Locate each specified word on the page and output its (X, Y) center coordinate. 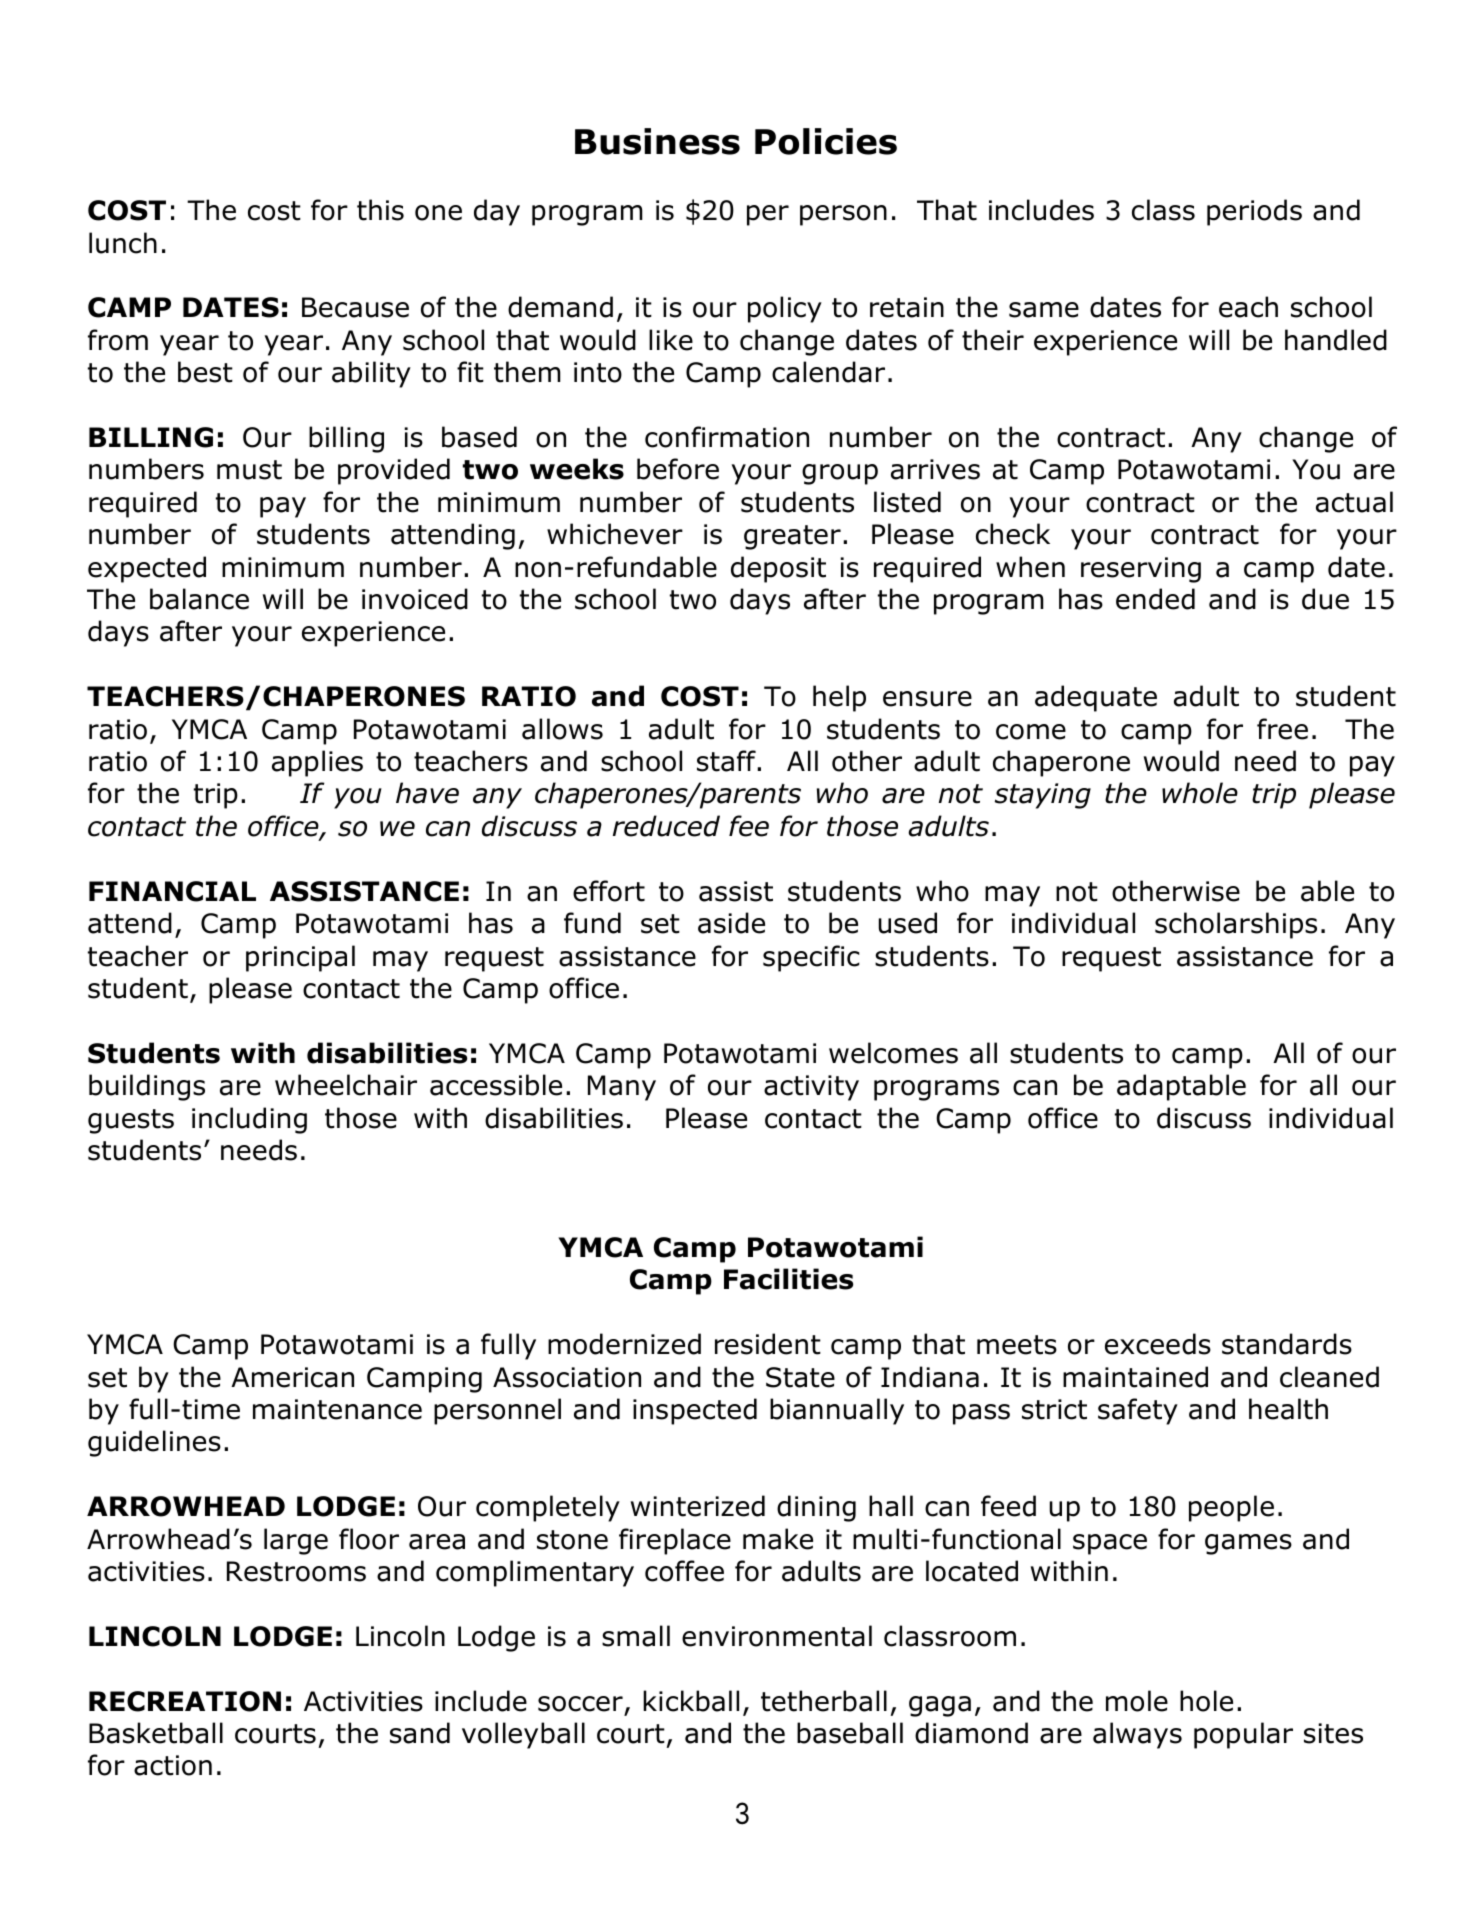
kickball (691, 1701)
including (249, 1120)
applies (317, 763)
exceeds (1158, 1344)
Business (657, 141)
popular (1243, 1735)
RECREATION (185, 1701)
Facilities (788, 1279)
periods (1254, 212)
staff (727, 761)
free (1282, 729)
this (380, 210)
